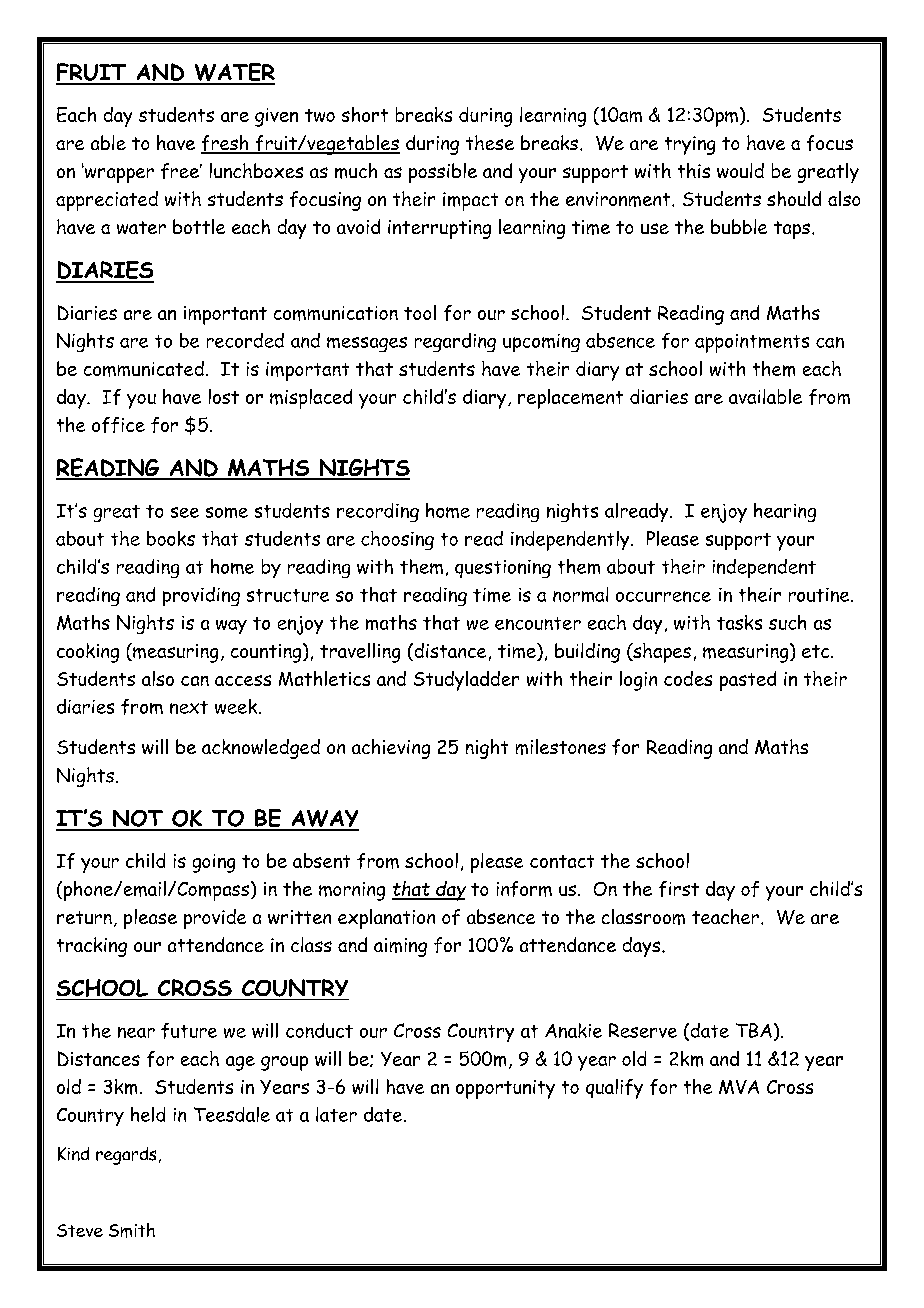 The image size is (924, 1308). Describe the element at coordinates (740, 170) in the screenshot. I see `would` at that location.
